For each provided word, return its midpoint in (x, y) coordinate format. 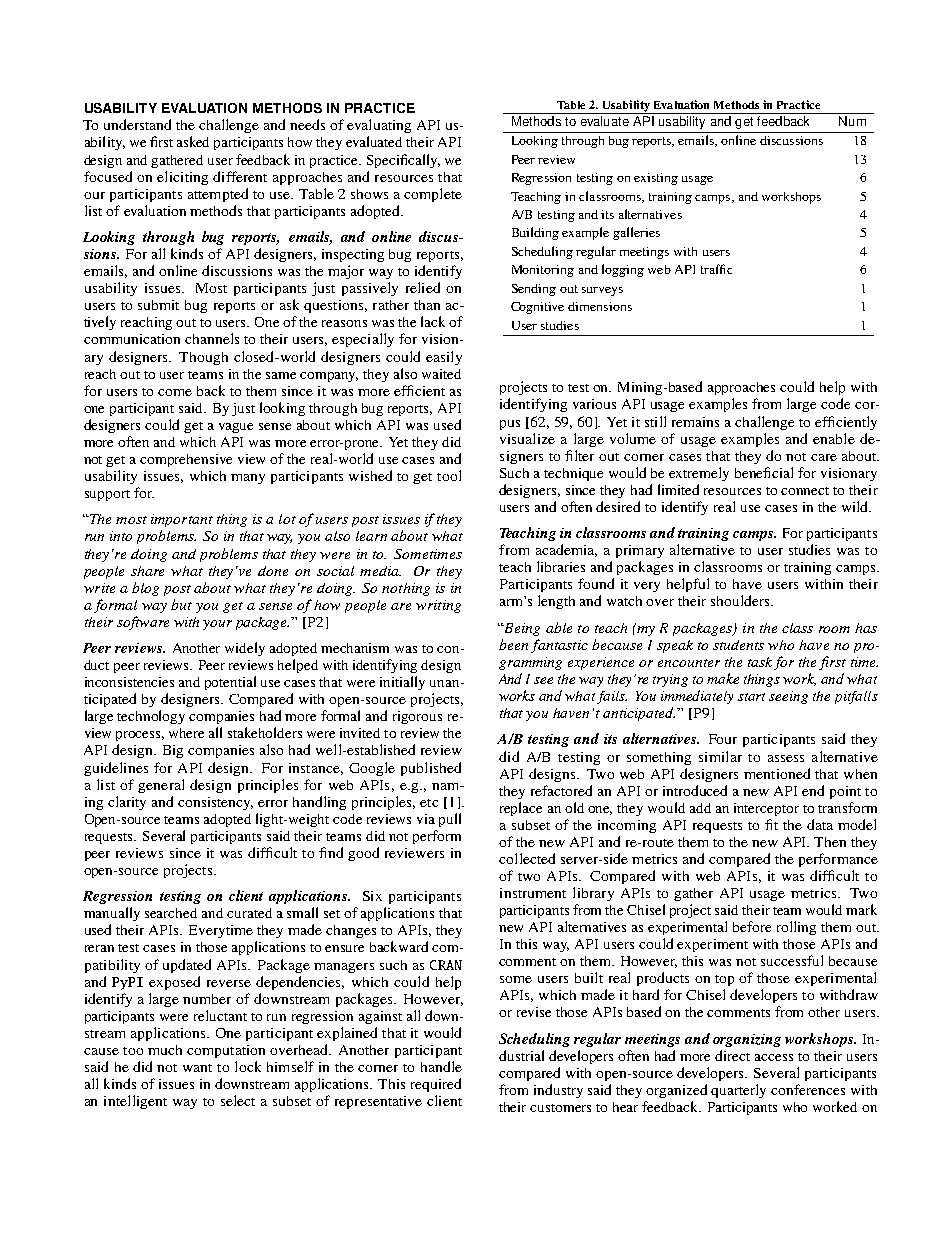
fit (771, 824)
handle (441, 1066)
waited (441, 374)
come (175, 392)
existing (656, 179)
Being (521, 629)
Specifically (403, 161)
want (197, 1068)
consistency (215, 803)
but (181, 604)
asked (193, 141)
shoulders (741, 600)
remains (695, 422)
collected (527, 858)
